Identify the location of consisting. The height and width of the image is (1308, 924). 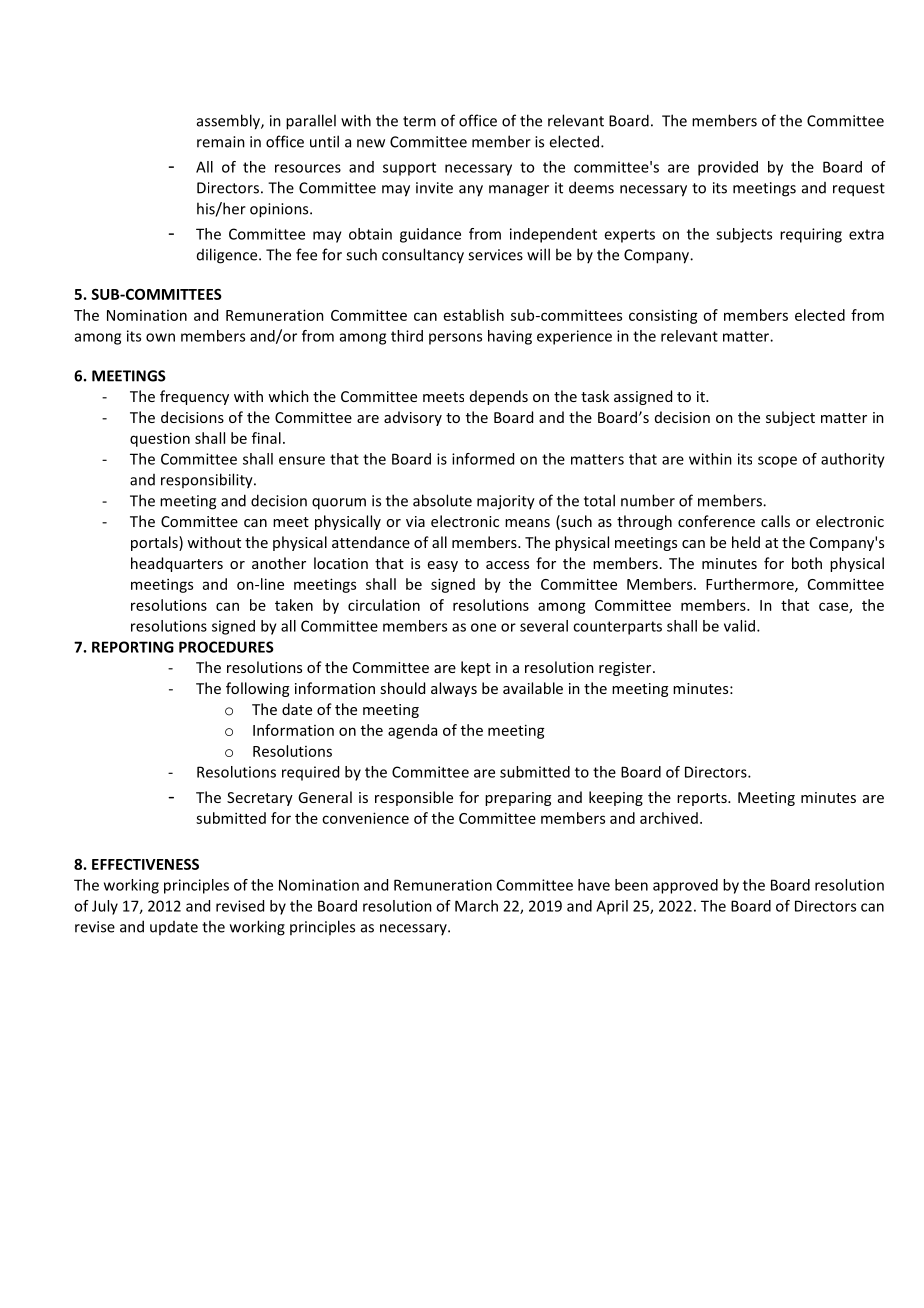
(663, 316).
